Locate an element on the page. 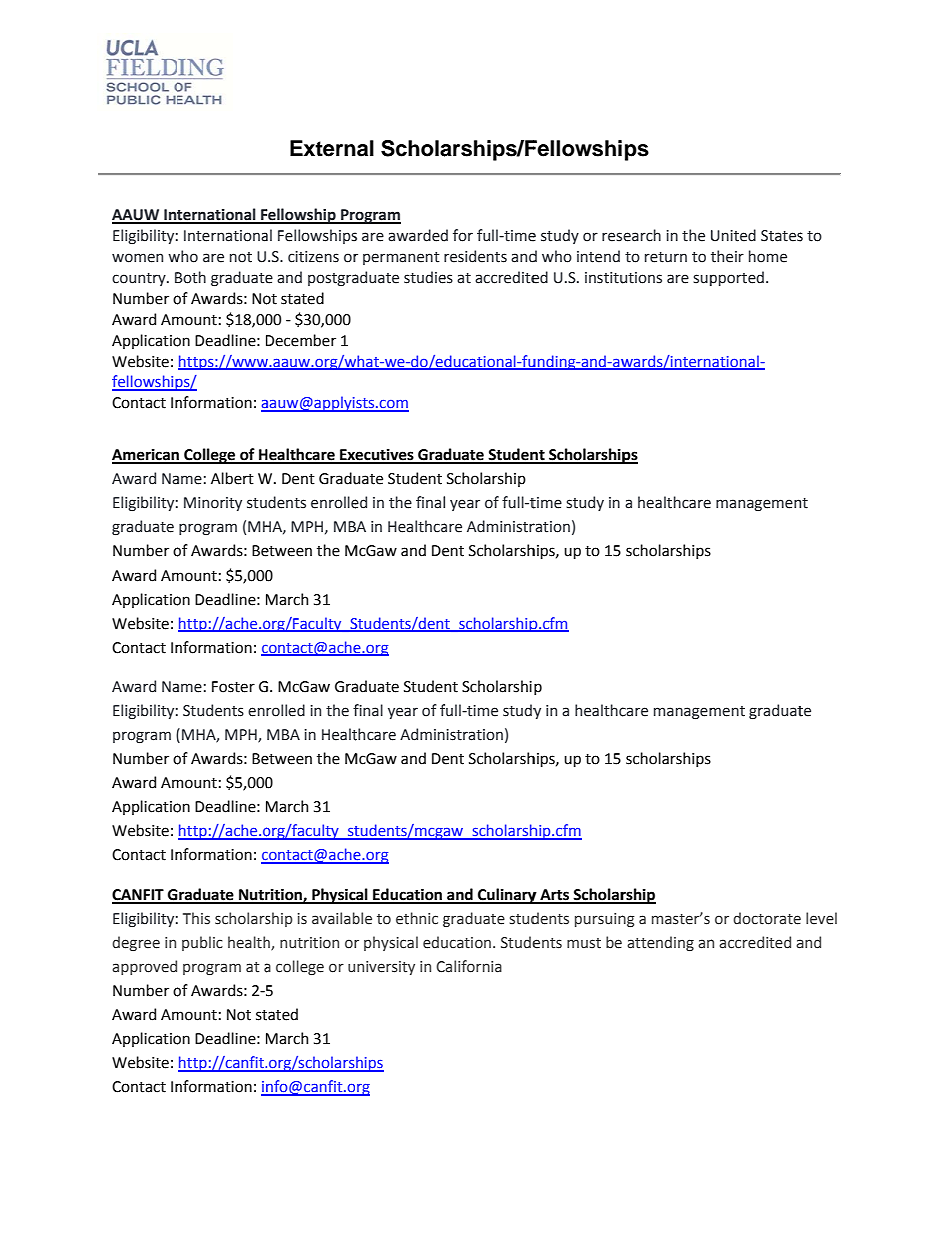 The image size is (952, 1233). public is located at coordinates (202, 943).
